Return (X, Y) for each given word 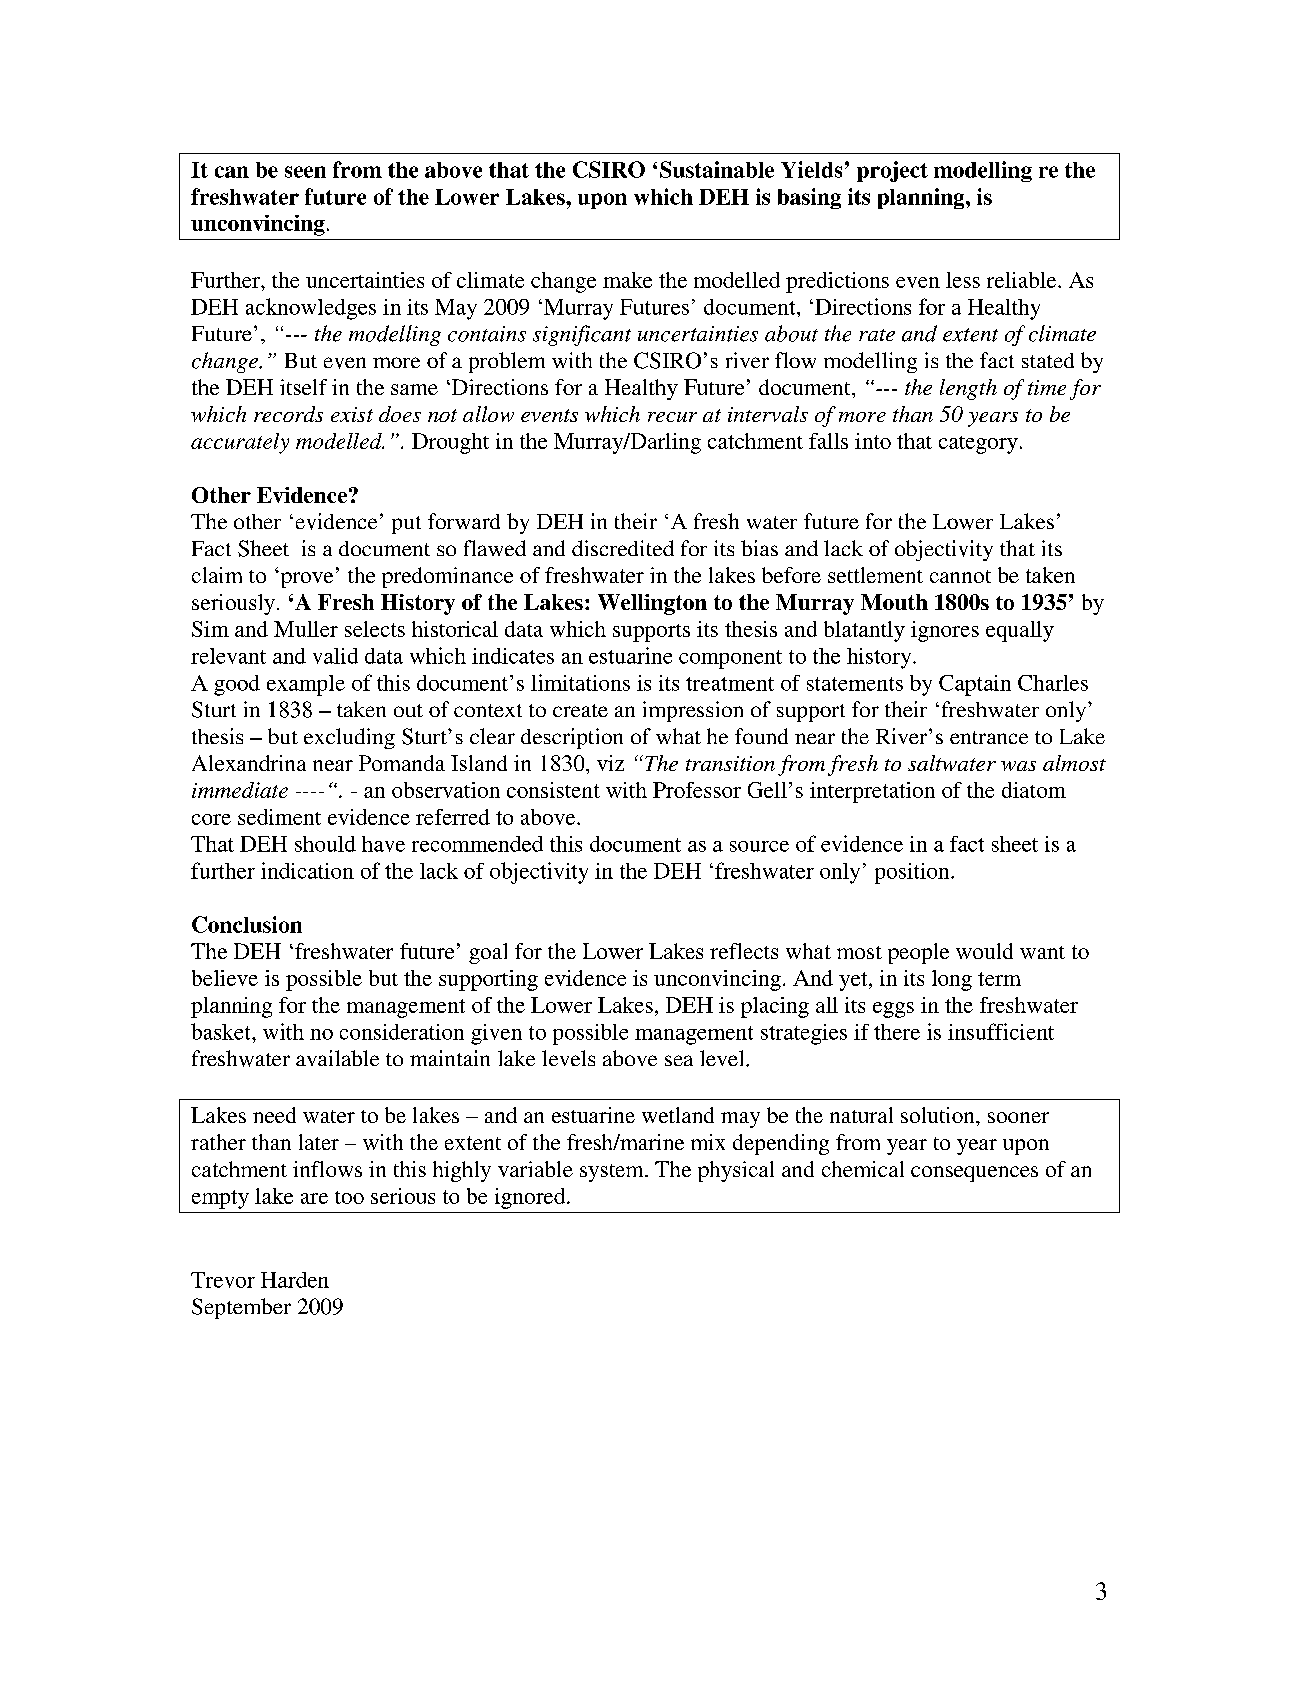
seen (305, 172)
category (978, 445)
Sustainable (717, 169)
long (952, 980)
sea (679, 1060)
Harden (295, 1280)
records (288, 414)
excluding (349, 738)
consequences (974, 1174)
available (337, 1058)
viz (610, 763)
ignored (531, 1198)
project (892, 171)
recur (672, 417)
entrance (989, 737)
